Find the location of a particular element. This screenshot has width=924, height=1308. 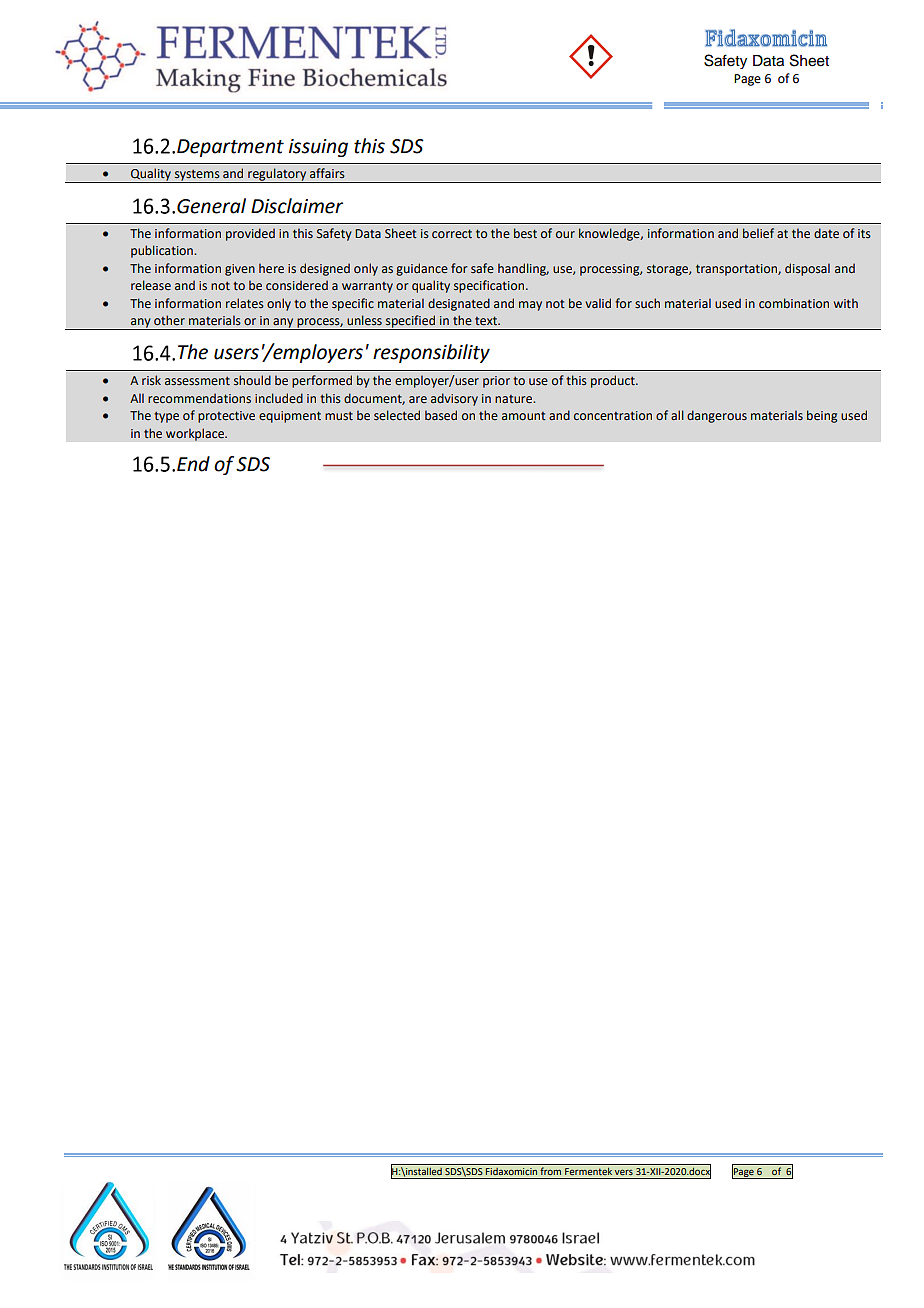

best is located at coordinates (525, 233).
